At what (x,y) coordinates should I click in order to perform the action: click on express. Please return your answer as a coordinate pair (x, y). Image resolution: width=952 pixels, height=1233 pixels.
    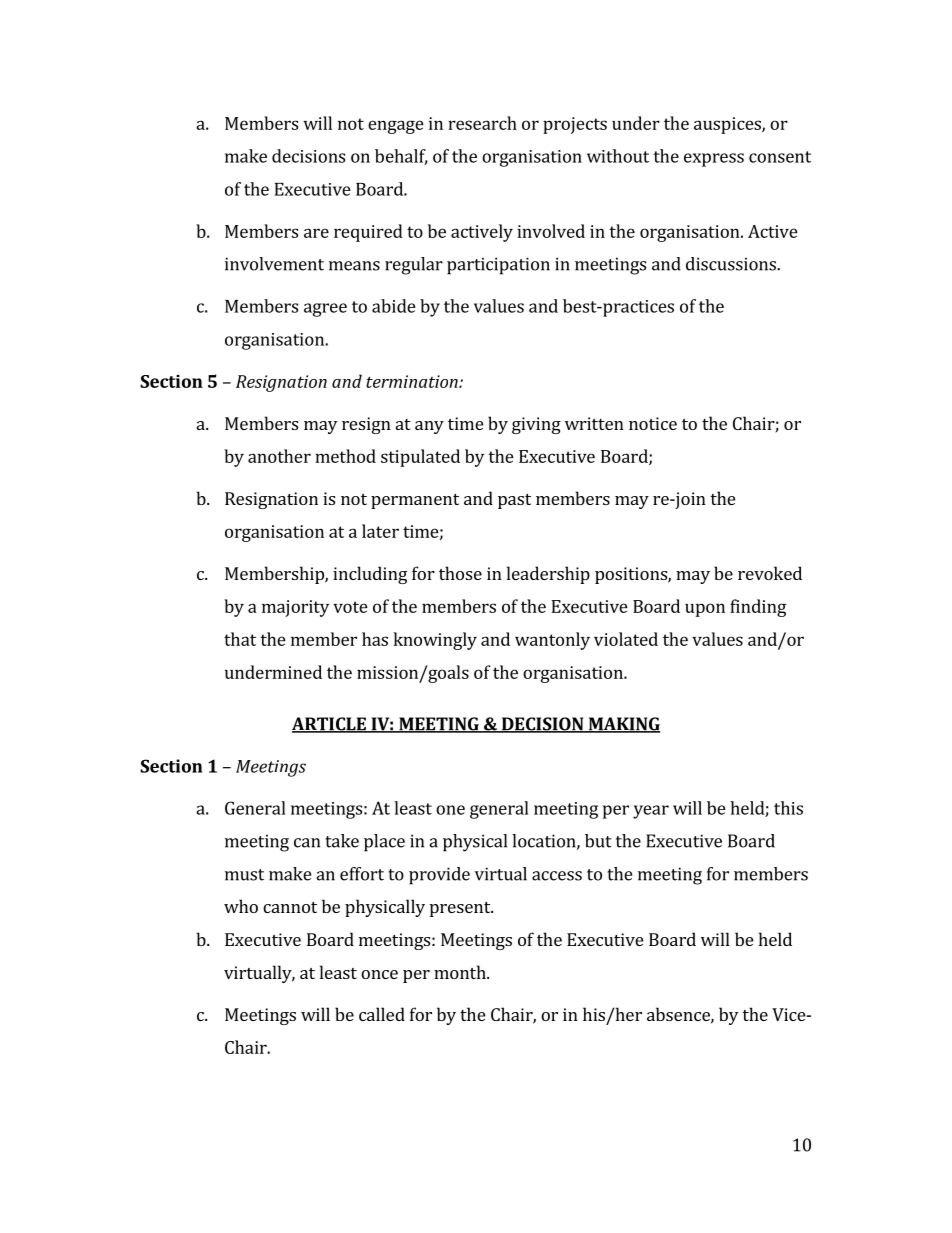
    Looking at the image, I should click on (714, 160).
